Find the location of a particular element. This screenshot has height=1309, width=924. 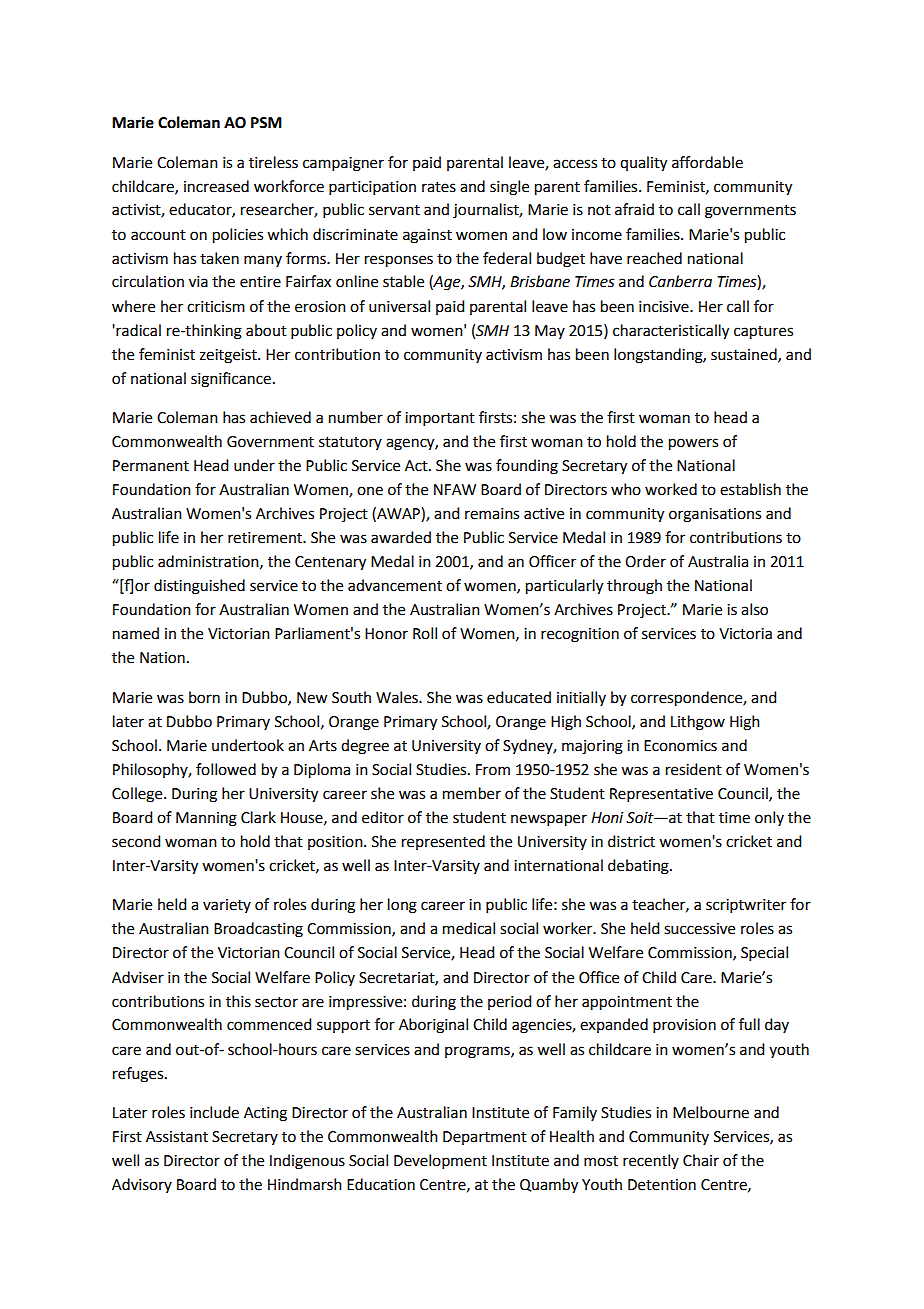

born is located at coordinates (204, 697).
